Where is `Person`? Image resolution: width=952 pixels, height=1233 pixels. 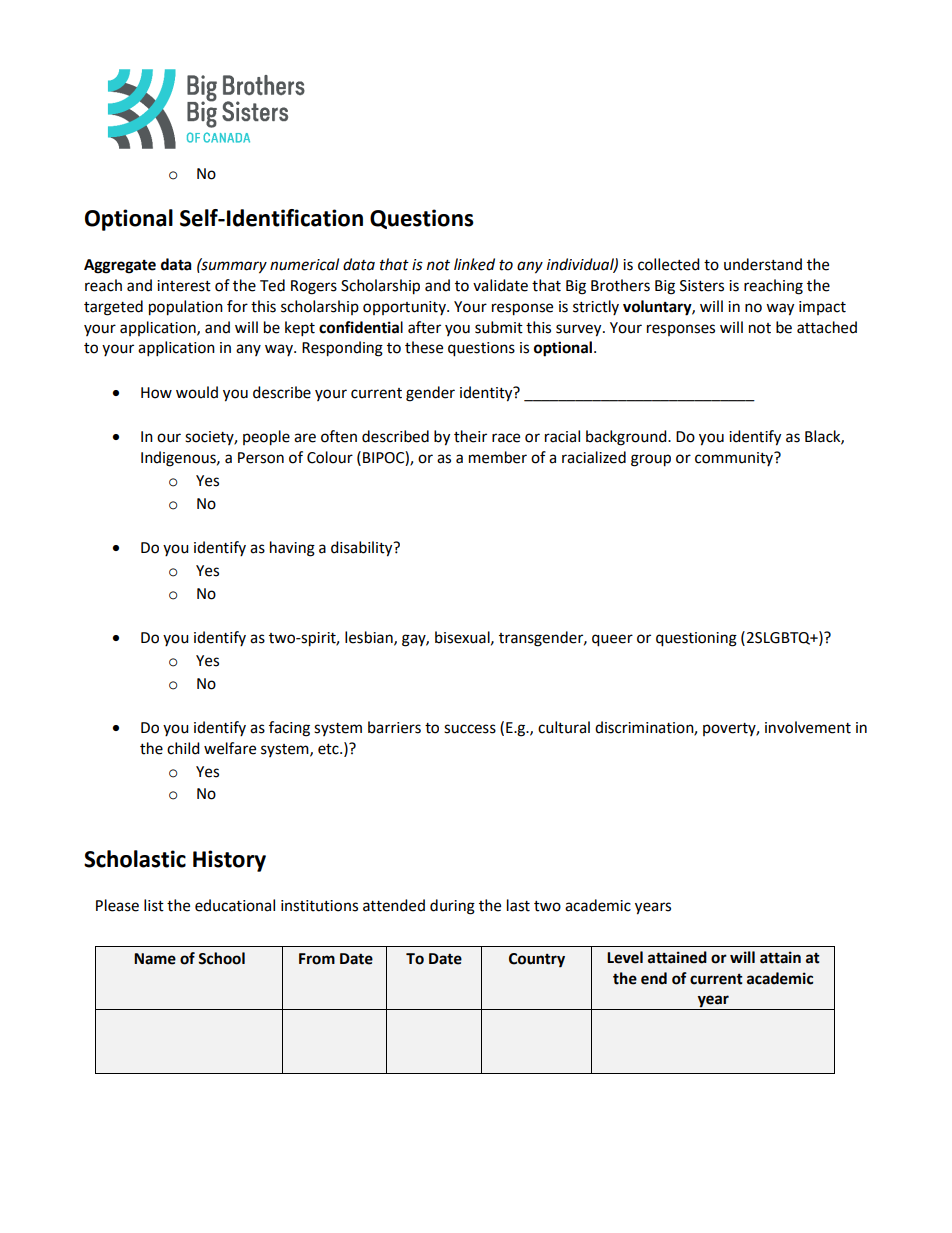 Person is located at coordinates (261, 458).
